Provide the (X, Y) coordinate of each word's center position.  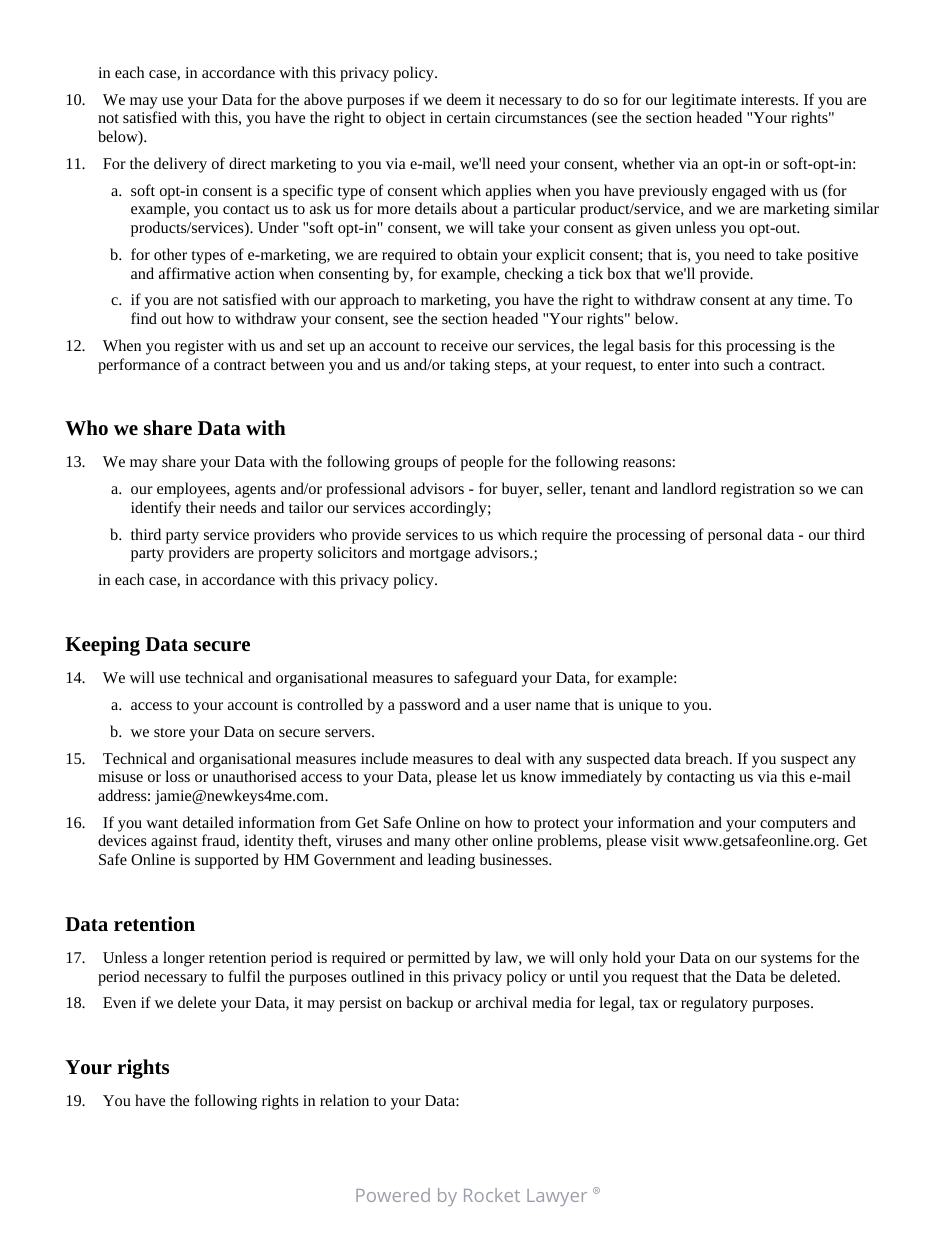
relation (344, 1100)
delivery (180, 165)
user (517, 706)
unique (640, 706)
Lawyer (557, 1197)
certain (468, 117)
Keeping (102, 646)
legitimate (704, 101)
